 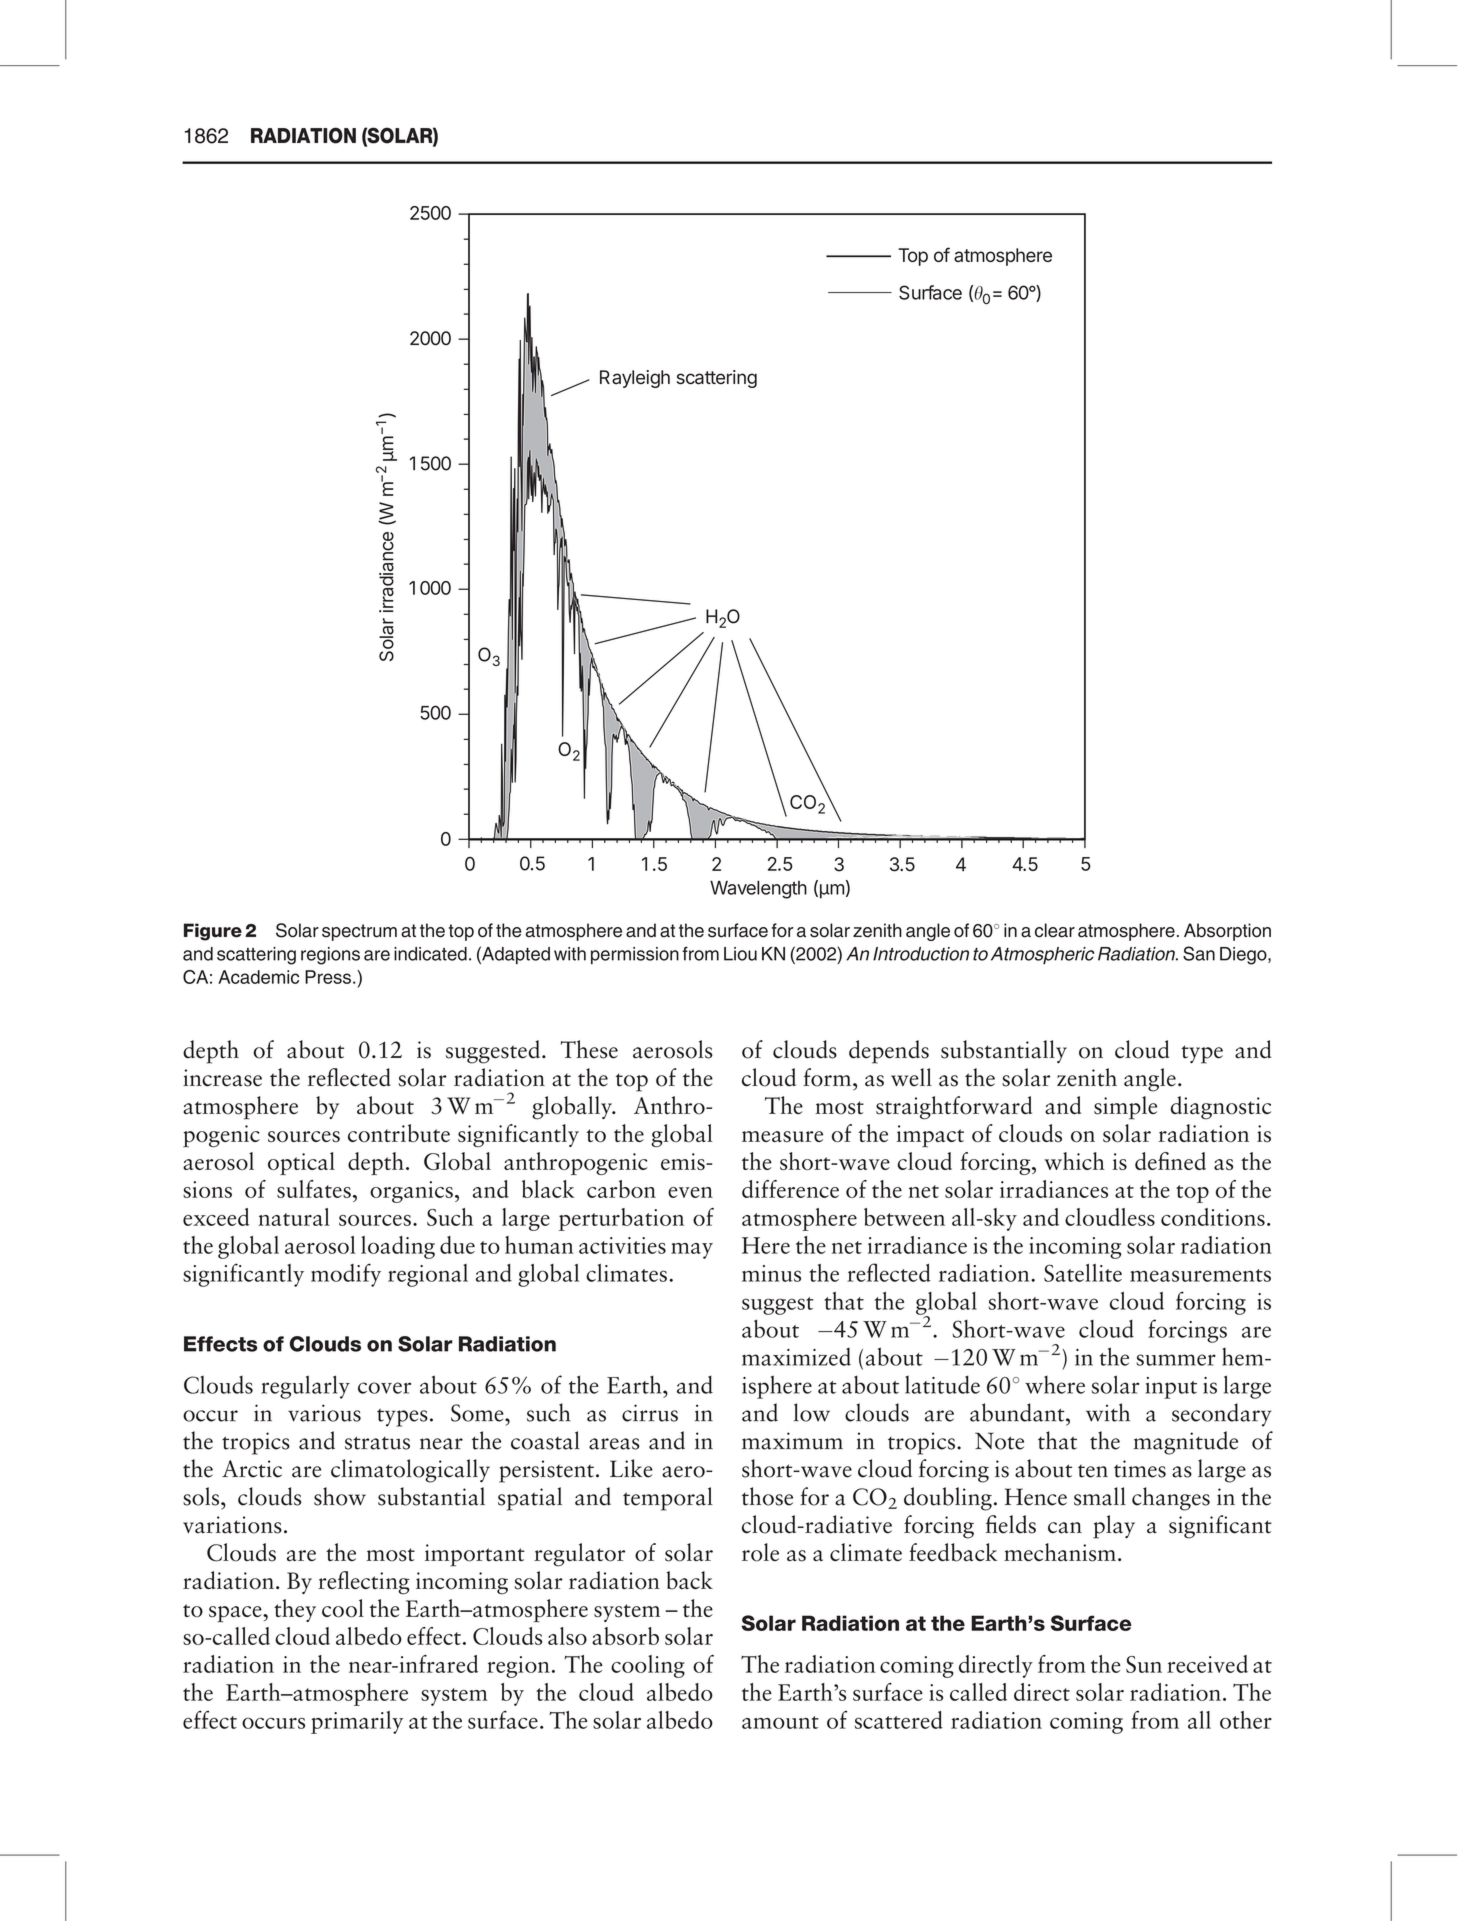 I want to click on Liou, so click(x=740, y=954).
